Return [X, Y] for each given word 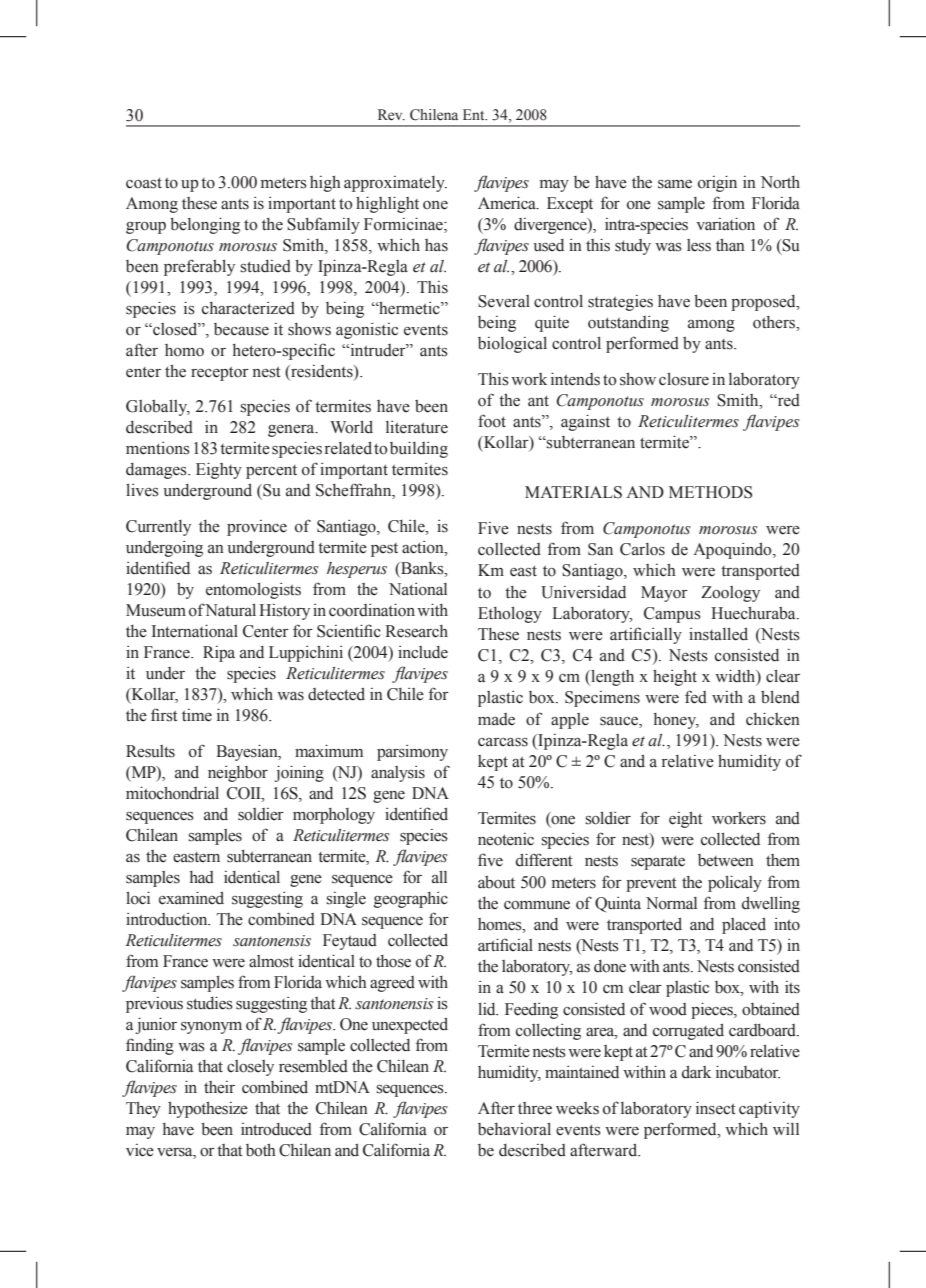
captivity [769, 1110]
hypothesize [208, 1110]
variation [725, 224]
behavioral [514, 1129]
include [423, 652]
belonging [205, 225]
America [508, 203]
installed [718, 634]
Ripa [219, 654]
